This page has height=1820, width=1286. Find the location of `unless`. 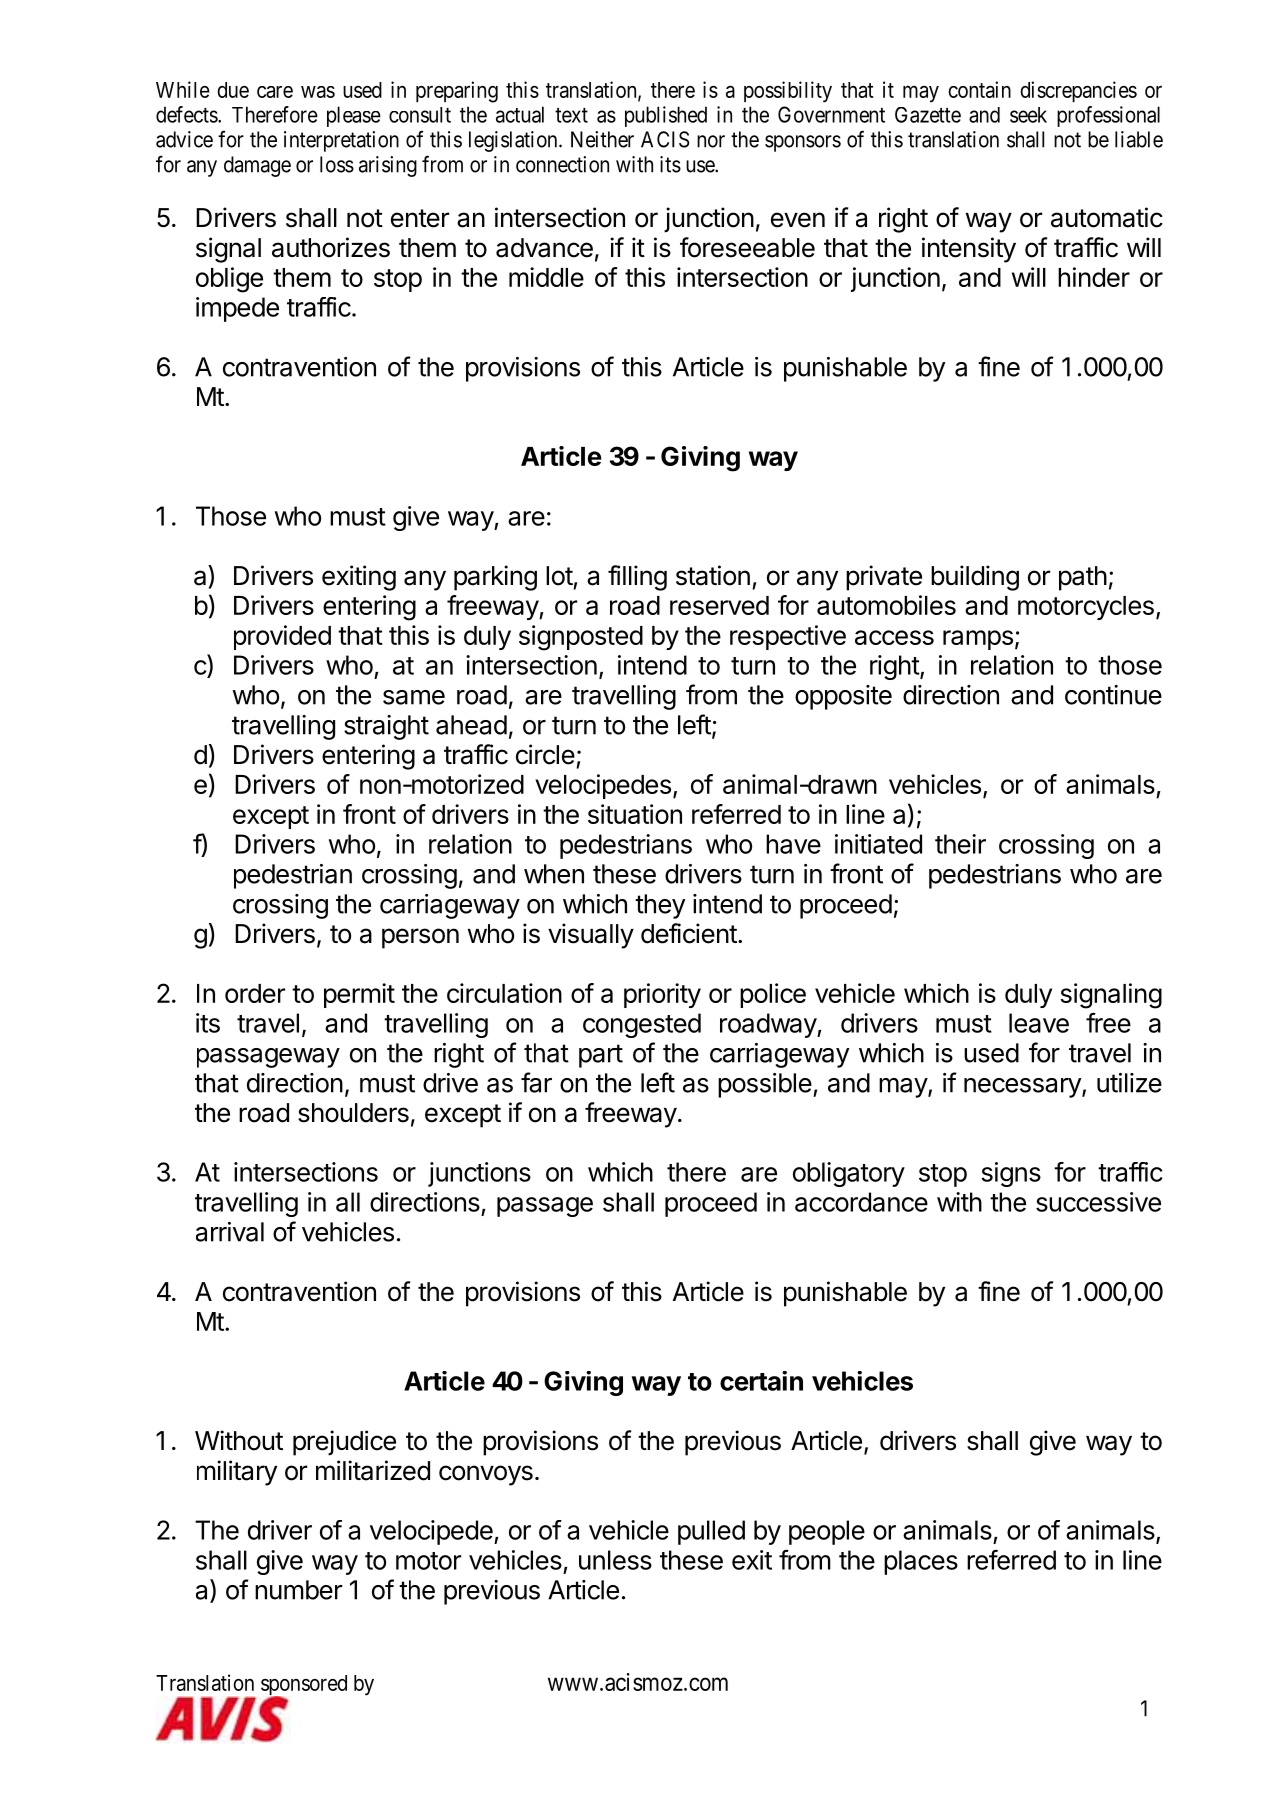

unless is located at coordinates (615, 1560).
